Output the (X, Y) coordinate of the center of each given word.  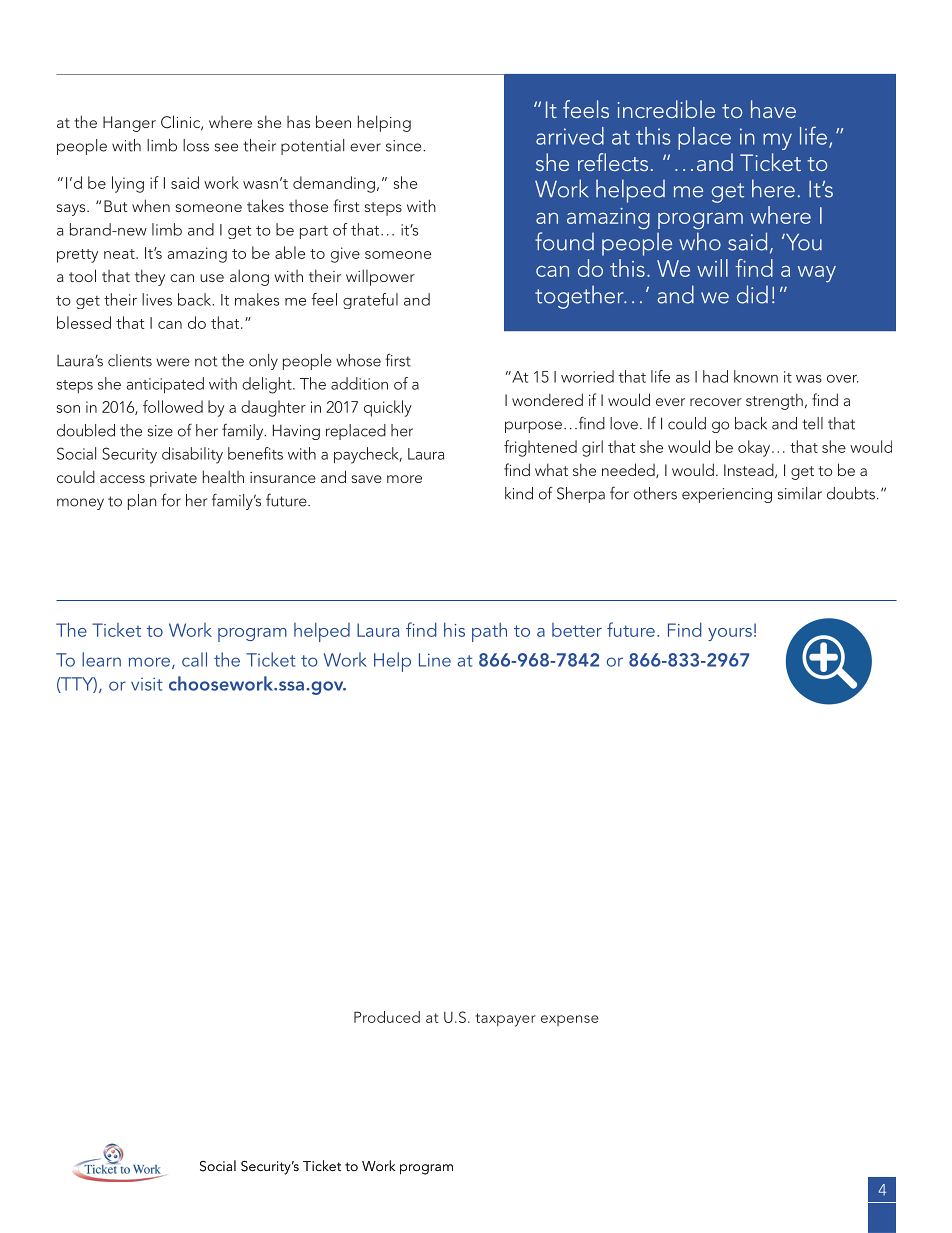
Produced (387, 1017)
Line (435, 660)
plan (142, 502)
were (173, 362)
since (405, 146)
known (756, 376)
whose (358, 360)
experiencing (727, 495)
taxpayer (505, 1020)
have (773, 109)
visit (147, 684)
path (489, 632)
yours (730, 634)
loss (196, 145)
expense (570, 1020)
